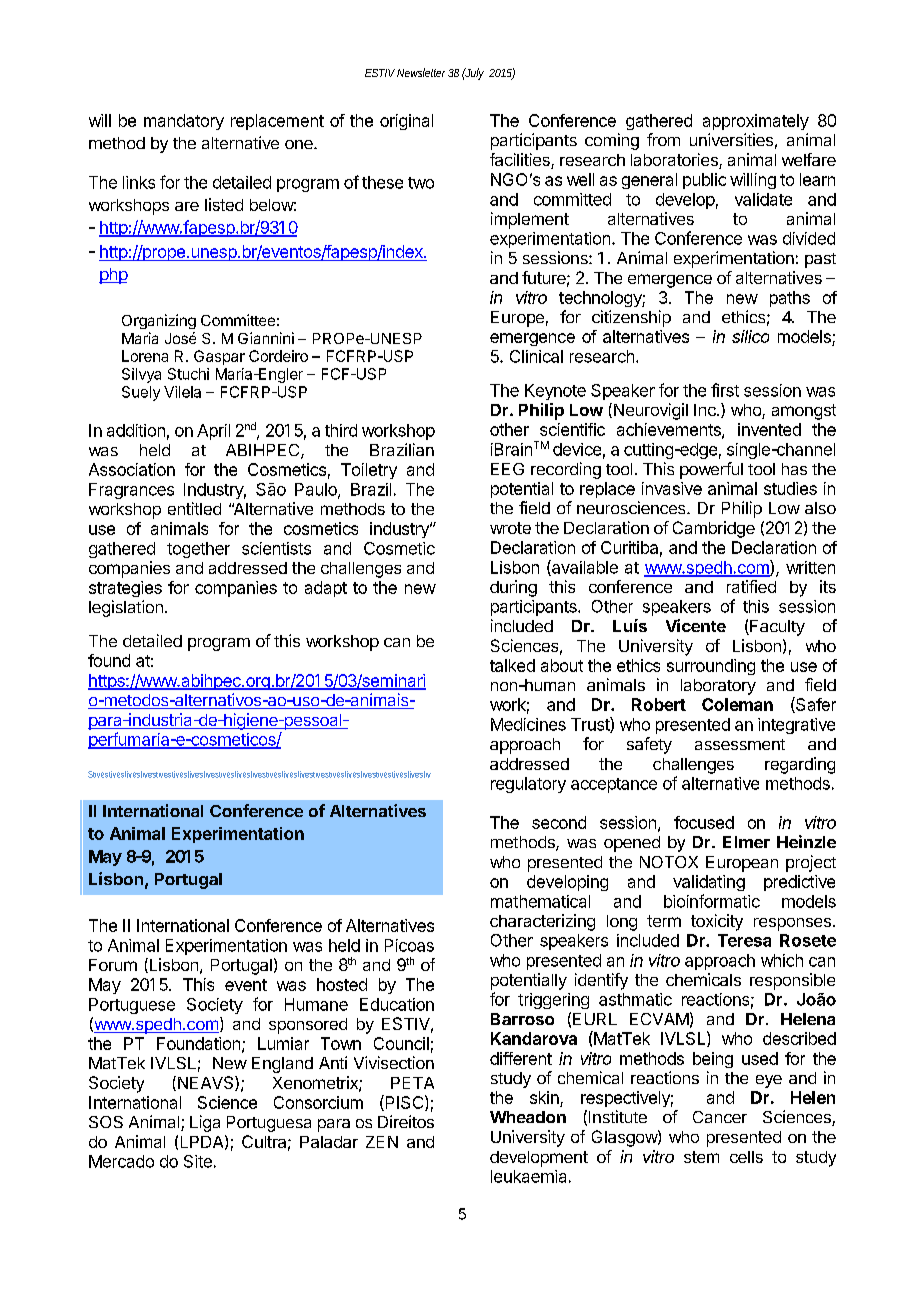 The image size is (924, 1308). I want to click on Liga, so click(205, 1123).
